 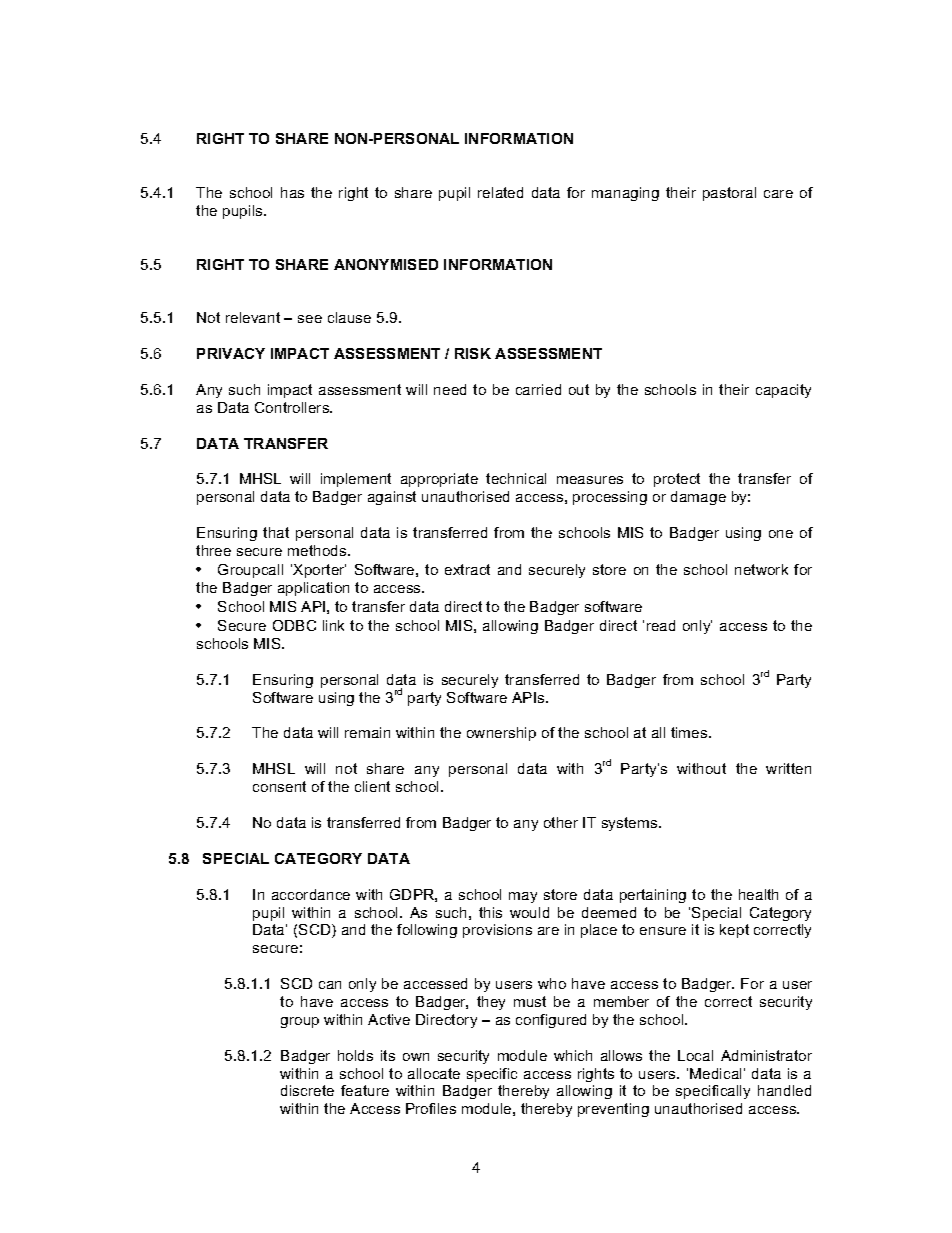 I want to click on discrete, so click(x=307, y=1090).
